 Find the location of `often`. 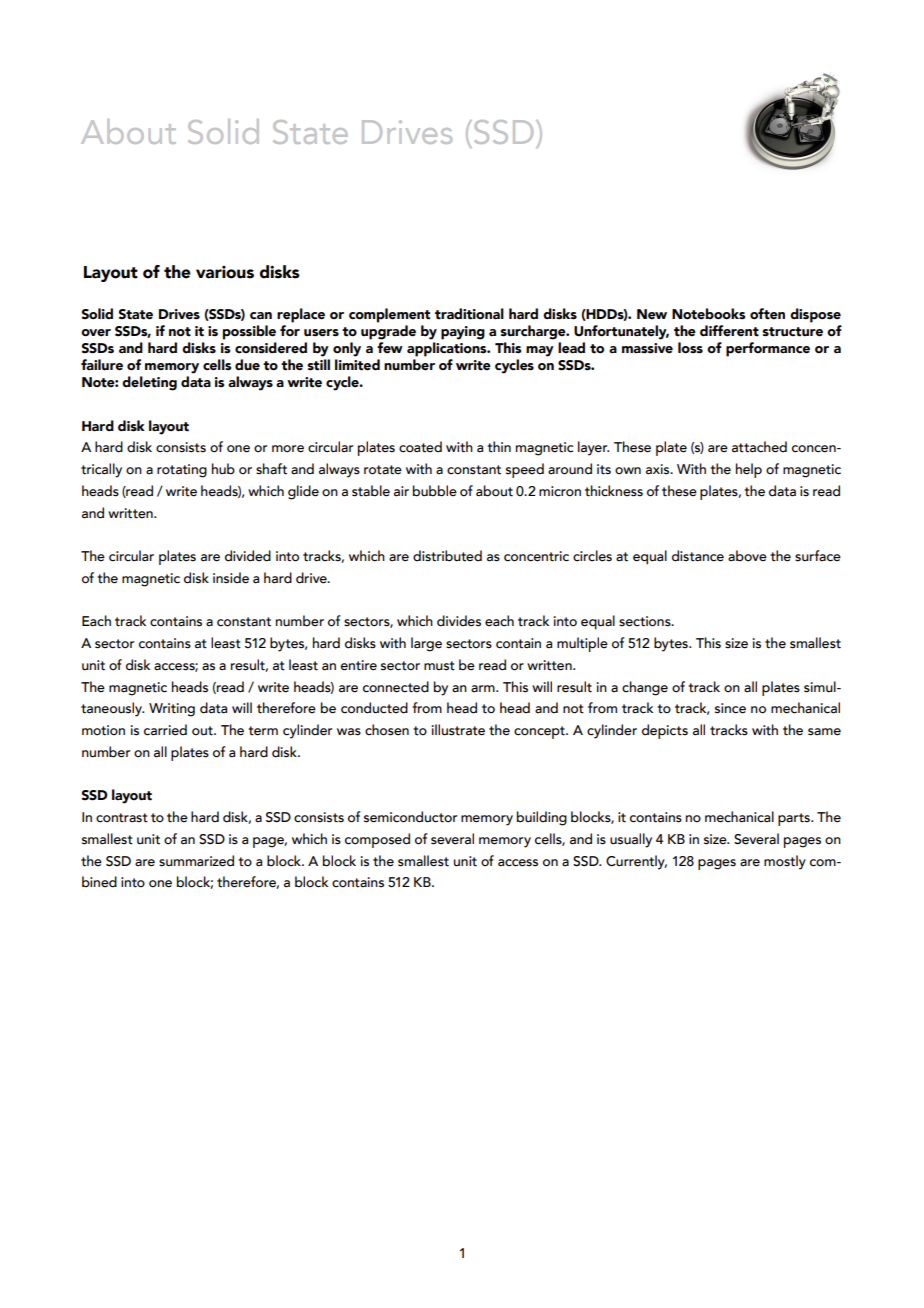

often is located at coordinates (767, 314).
